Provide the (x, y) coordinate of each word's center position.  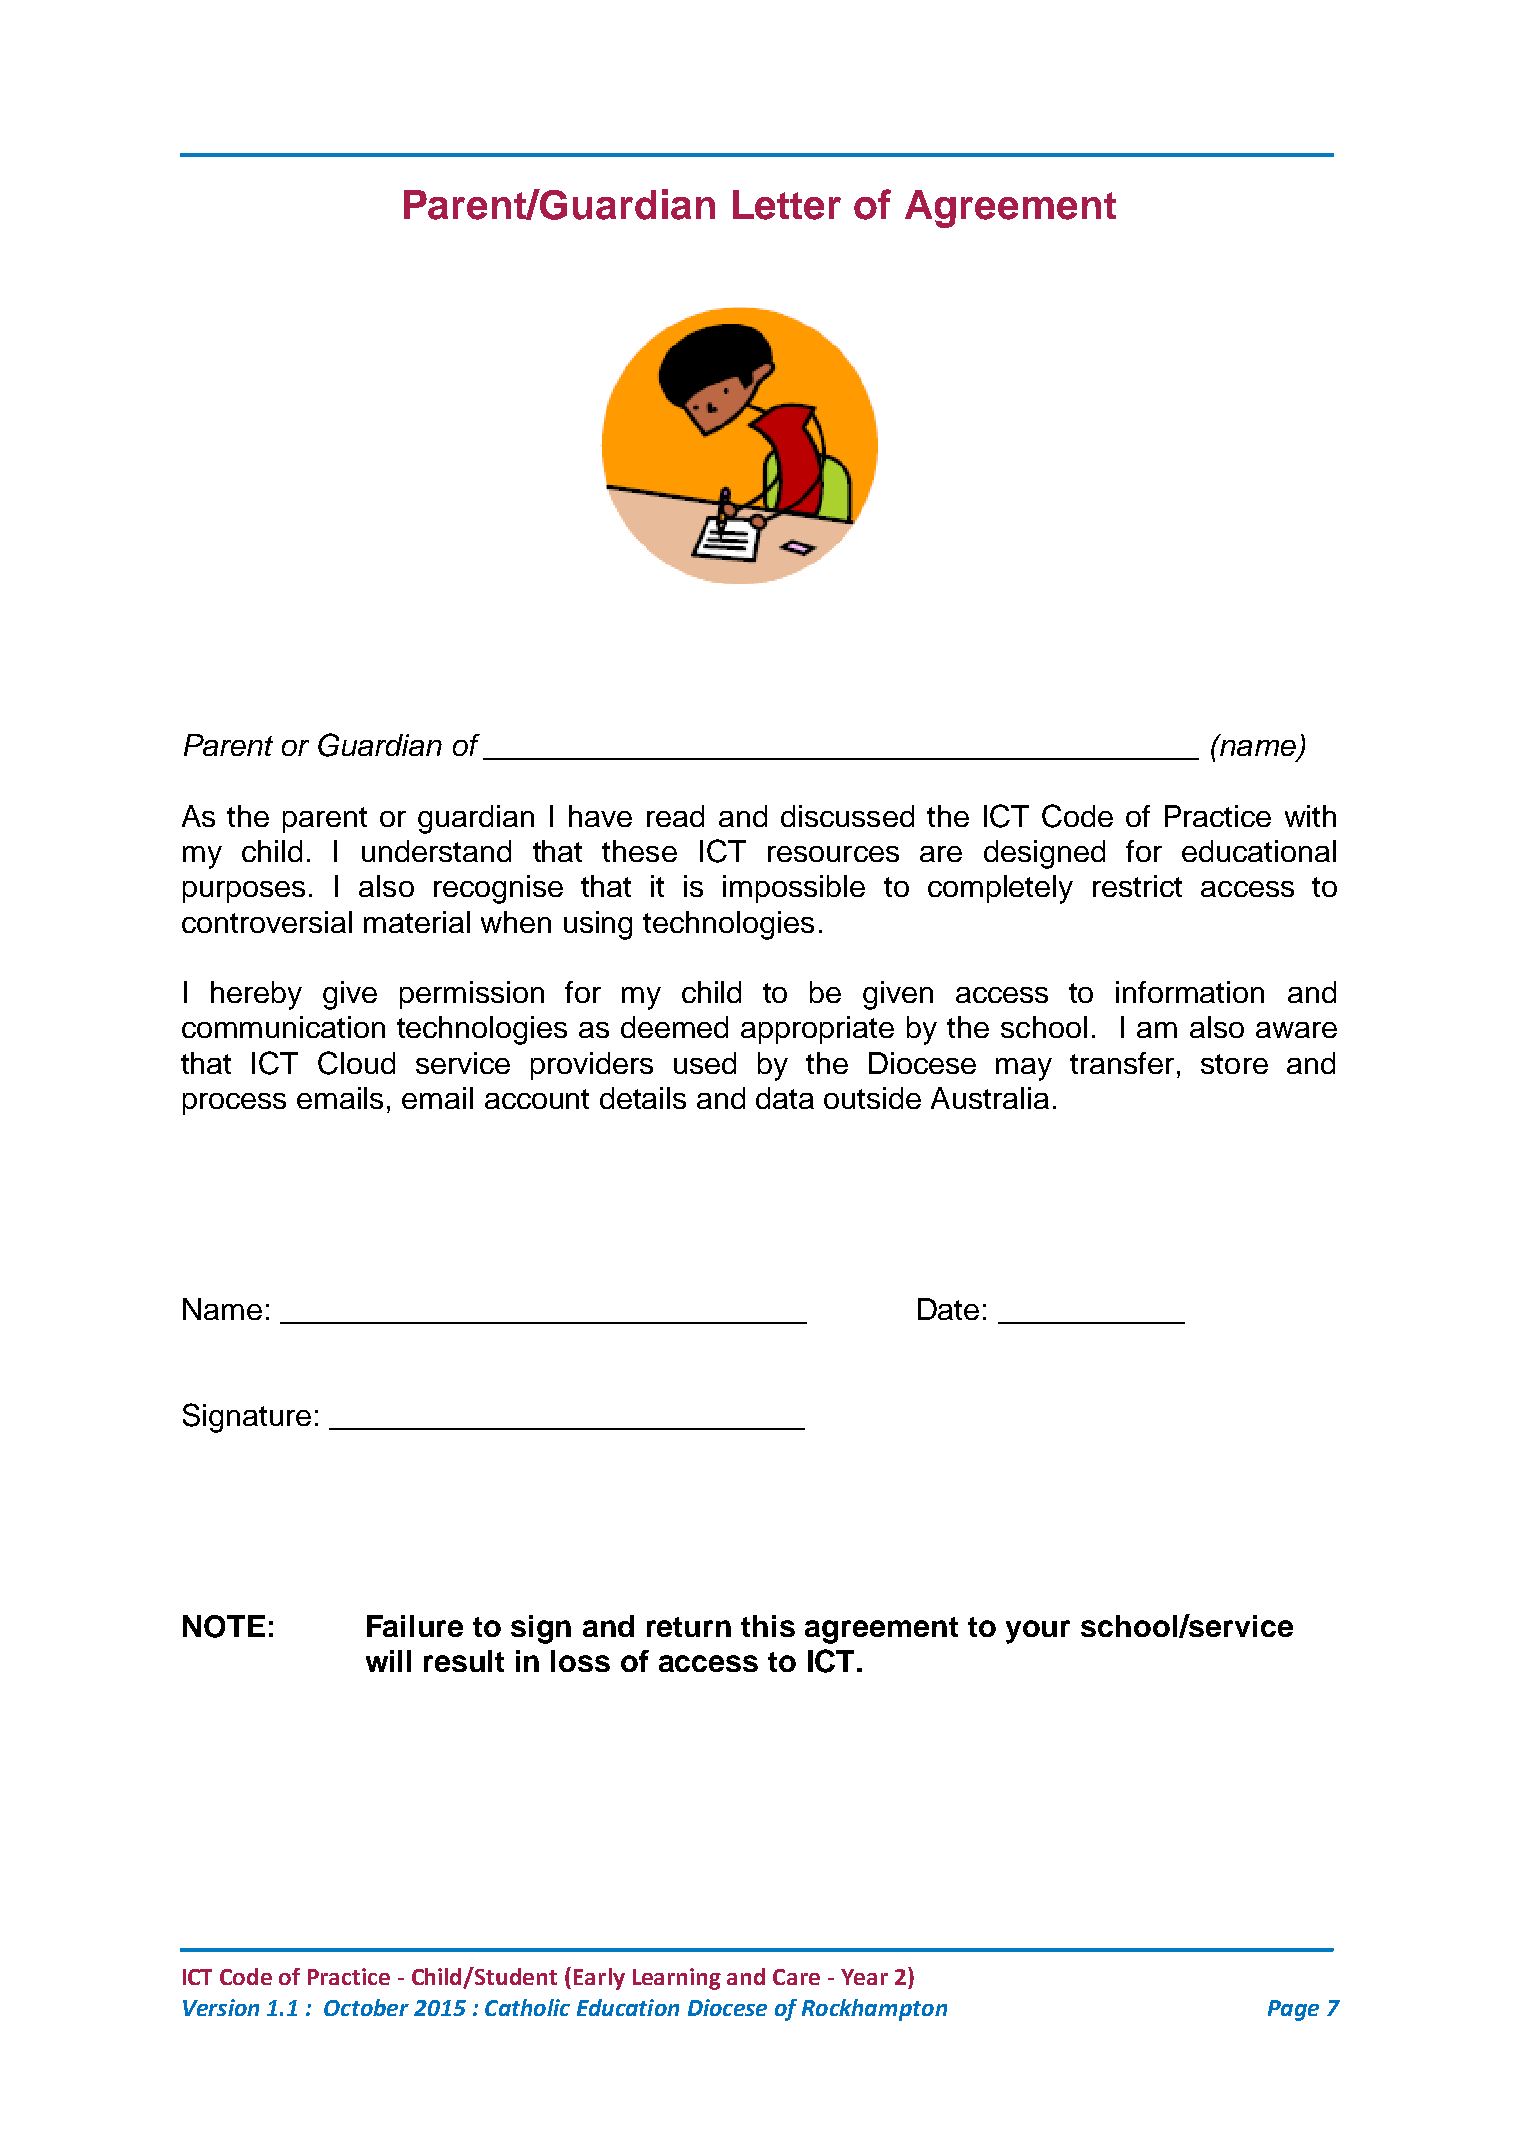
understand (436, 851)
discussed (847, 816)
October (366, 2007)
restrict (1137, 886)
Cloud (356, 1063)
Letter (787, 205)
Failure (415, 1626)
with (1310, 816)
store (1234, 1064)
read (675, 816)
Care (796, 1977)
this (768, 1626)
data (785, 1098)
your (1038, 1632)
